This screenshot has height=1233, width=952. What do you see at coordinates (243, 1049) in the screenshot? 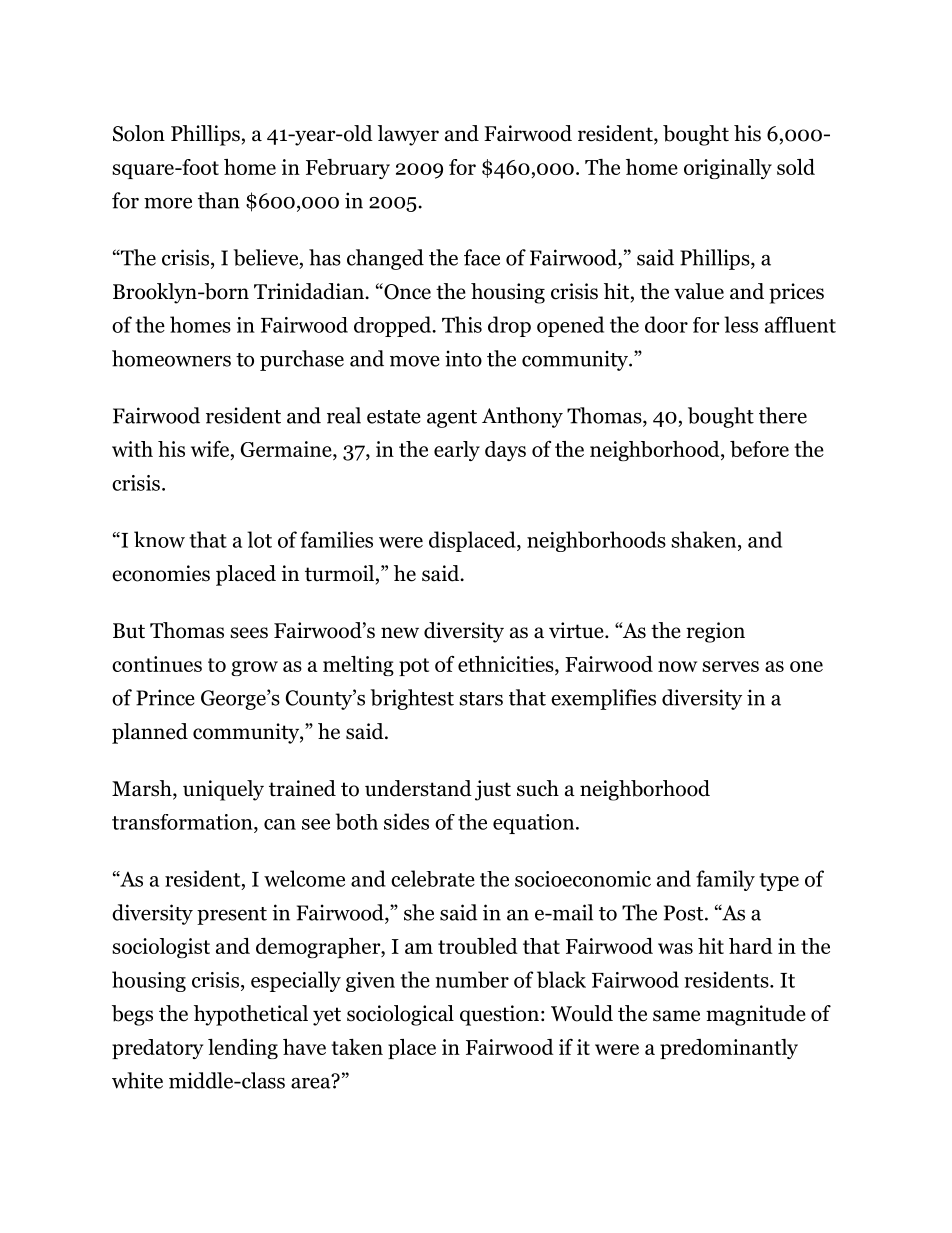
I see `lending` at bounding box center [243, 1049].
